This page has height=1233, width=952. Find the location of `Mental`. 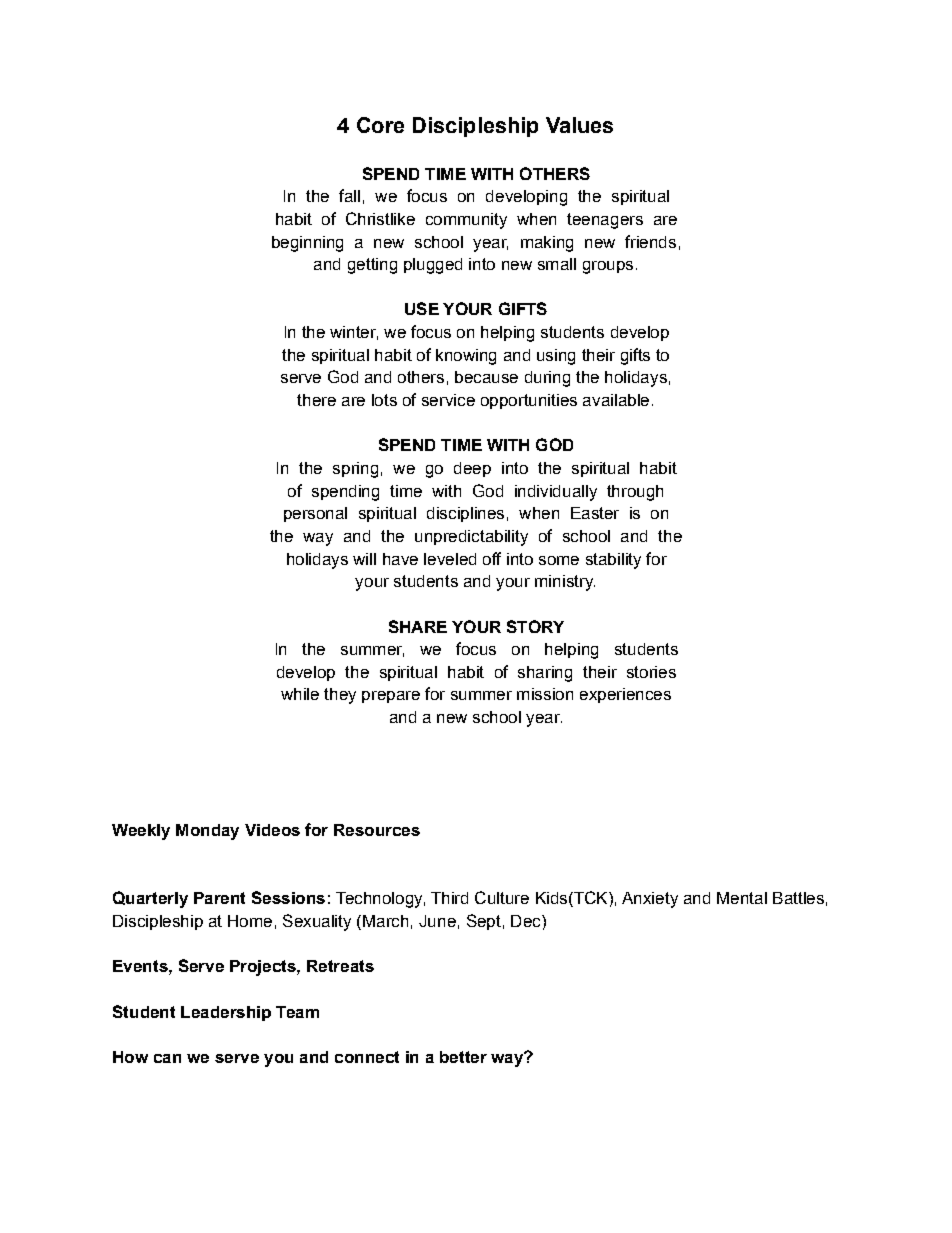

Mental is located at coordinates (742, 898).
